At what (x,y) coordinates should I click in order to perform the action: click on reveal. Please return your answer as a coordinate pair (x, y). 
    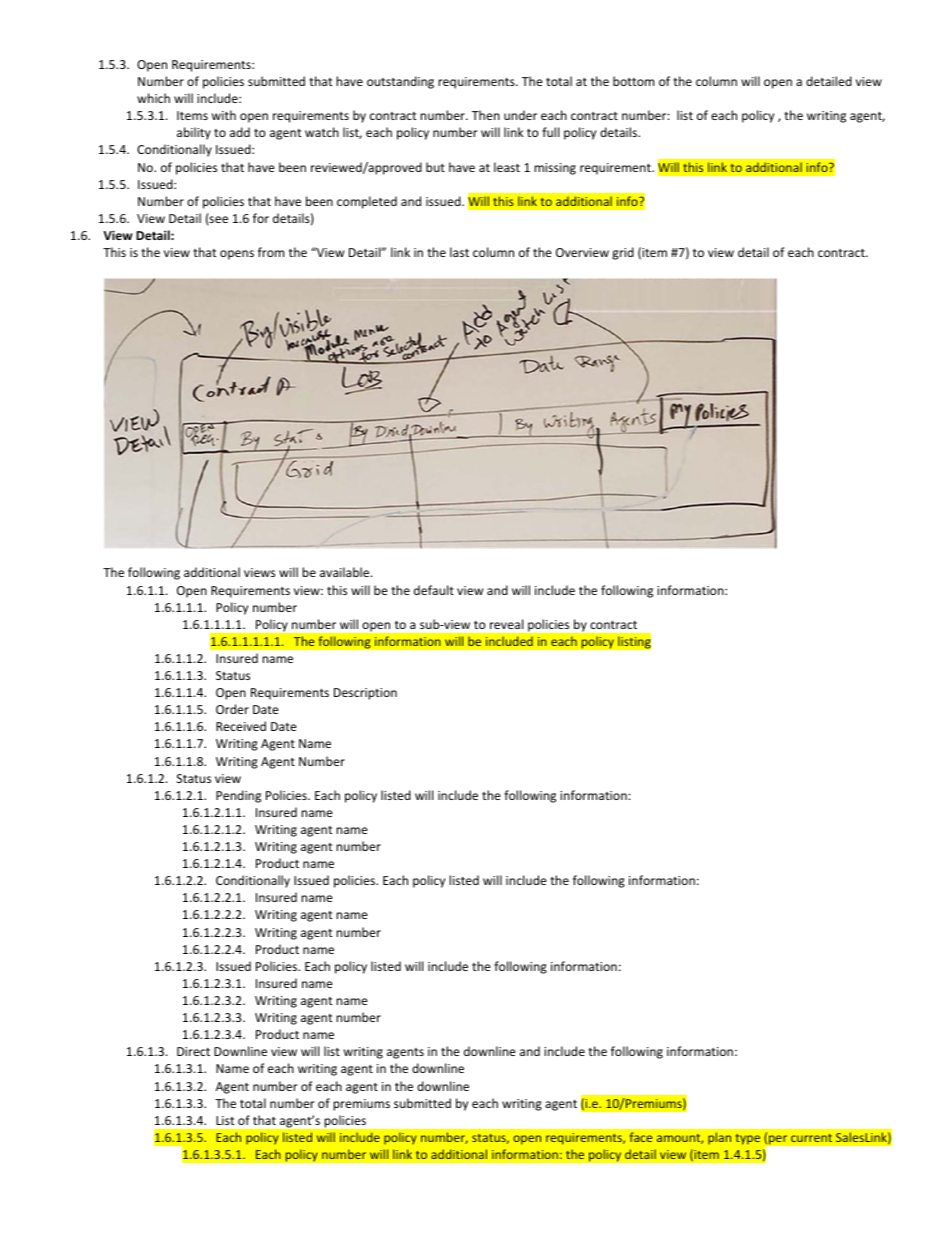
    Looking at the image, I should click on (506, 624).
